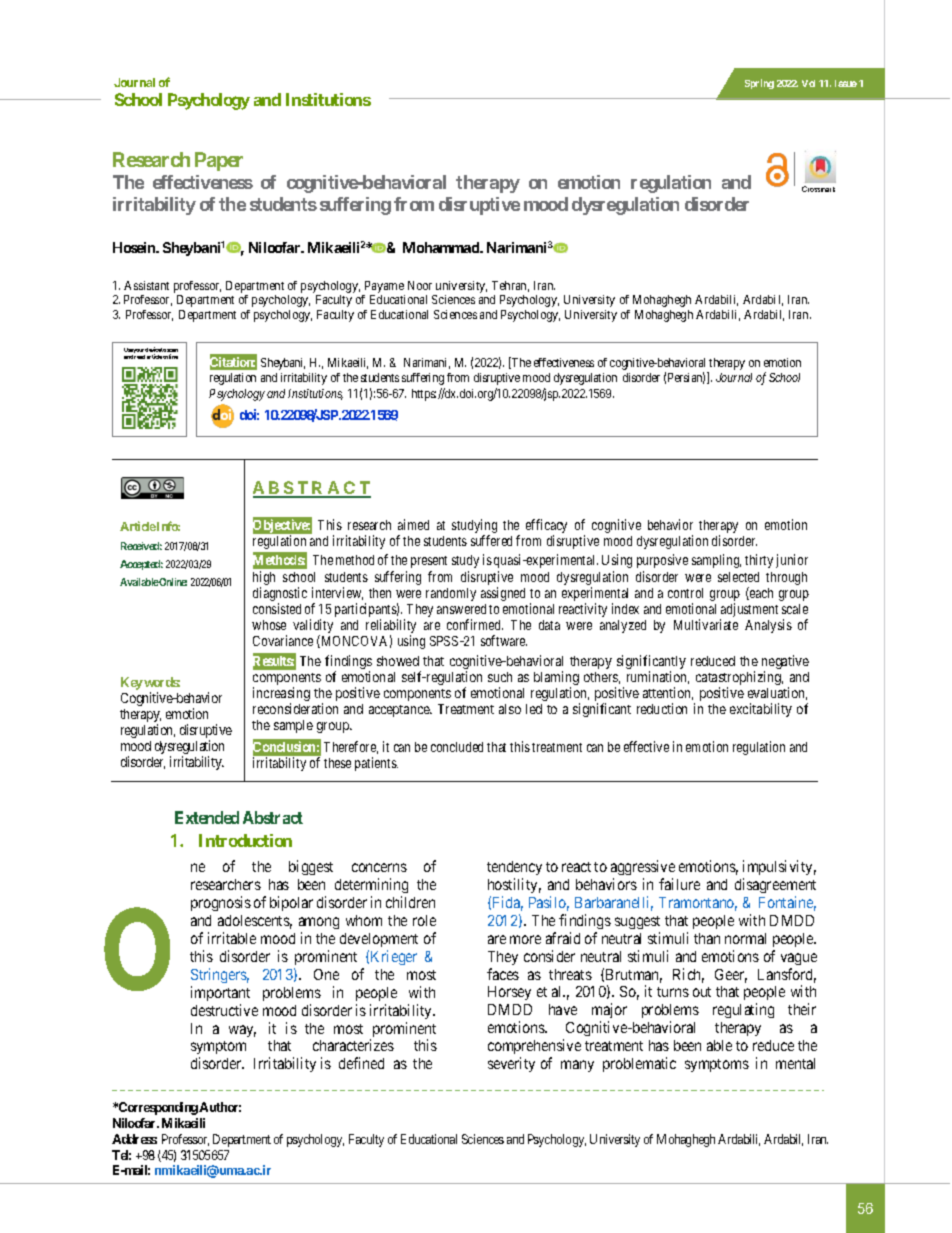 The height and width of the screenshot is (1233, 952). What do you see at coordinates (738, 577) in the screenshot?
I see `selected` at bounding box center [738, 577].
